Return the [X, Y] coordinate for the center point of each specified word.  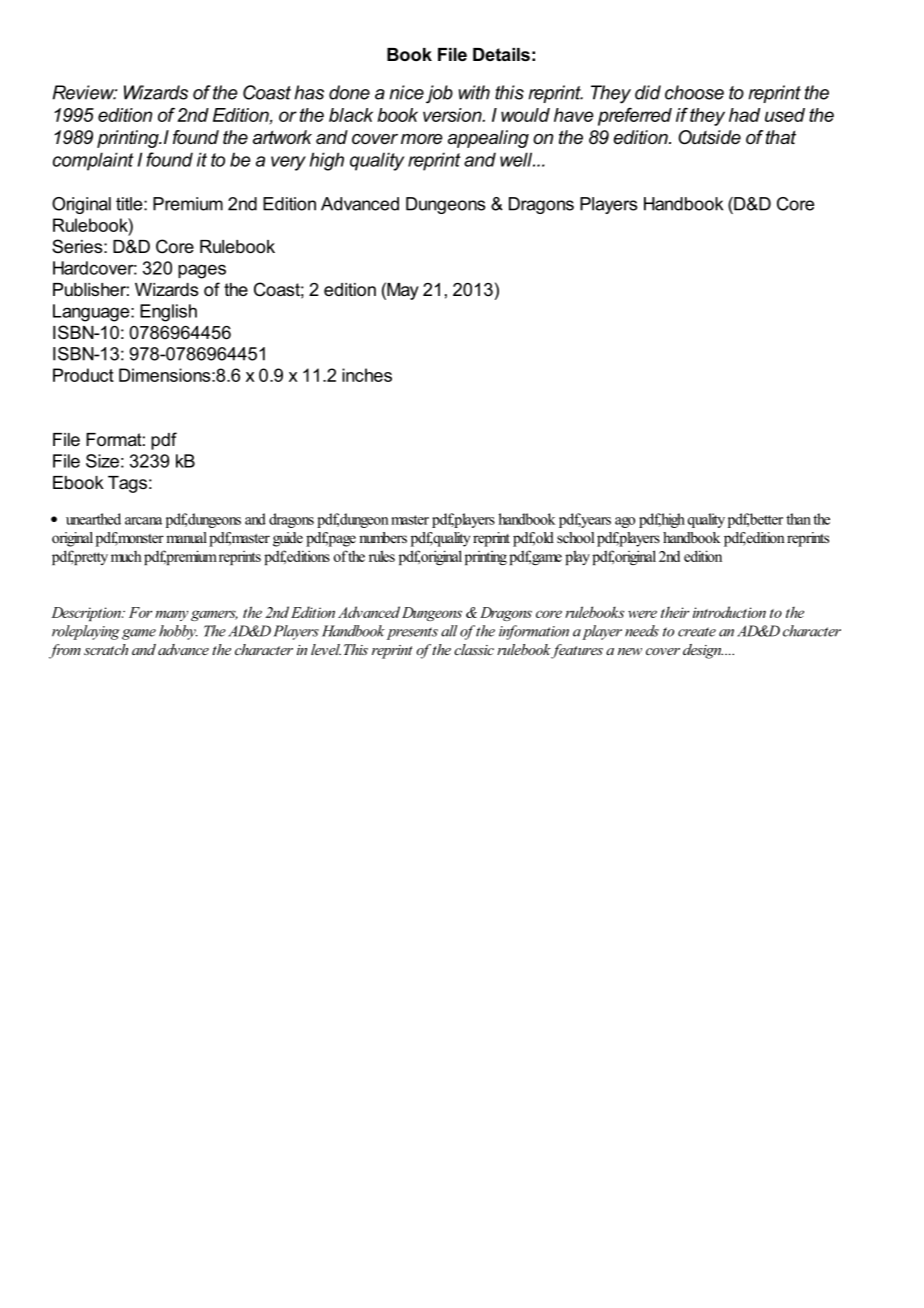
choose [694, 92]
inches [367, 375]
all [449, 631]
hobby [178, 632]
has [309, 92]
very [288, 163]
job [439, 94]
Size [102, 461]
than [798, 519]
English [168, 313]
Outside [709, 137]
